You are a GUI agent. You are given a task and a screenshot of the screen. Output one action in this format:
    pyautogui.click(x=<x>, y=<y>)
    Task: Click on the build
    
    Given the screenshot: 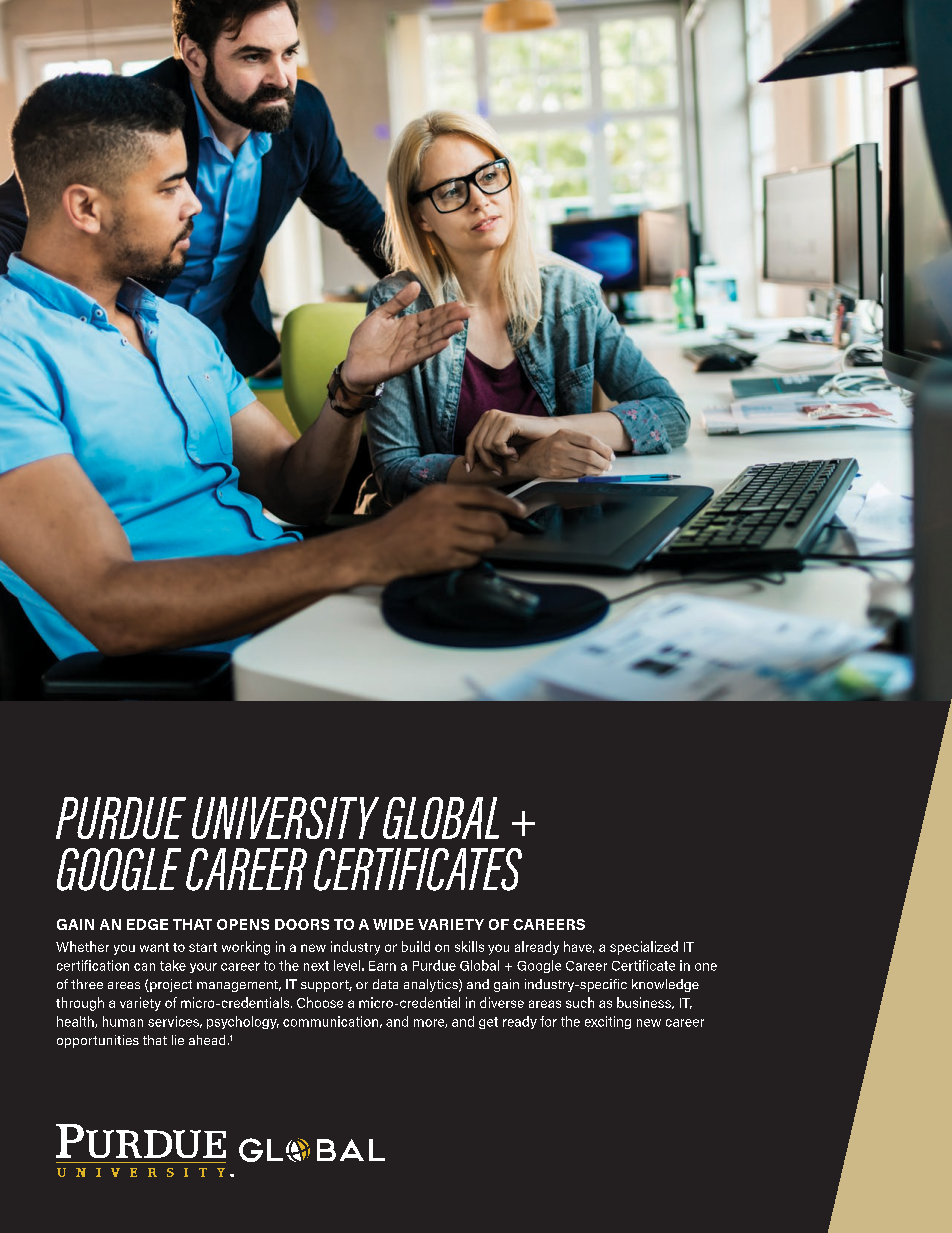 What is the action you would take?
    pyautogui.click(x=416, y=946)
